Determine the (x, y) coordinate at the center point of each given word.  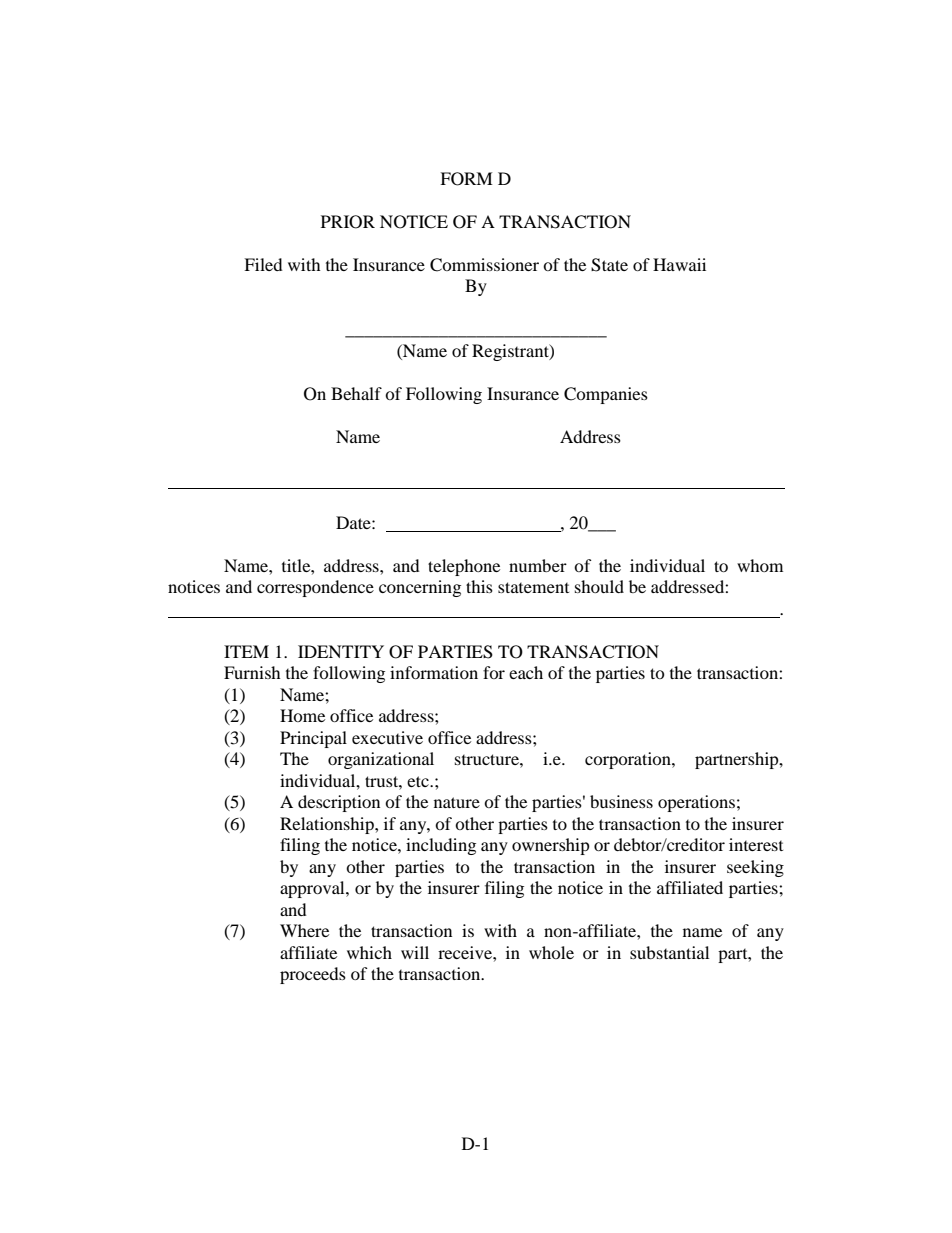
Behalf (356, 393)
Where (304, 930)
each (526, 672)
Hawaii (679, 264)
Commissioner (484, 265)
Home (302, 715)
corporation (629, 760)
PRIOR (348, 222)
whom (760, 565)
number (538, 565)
